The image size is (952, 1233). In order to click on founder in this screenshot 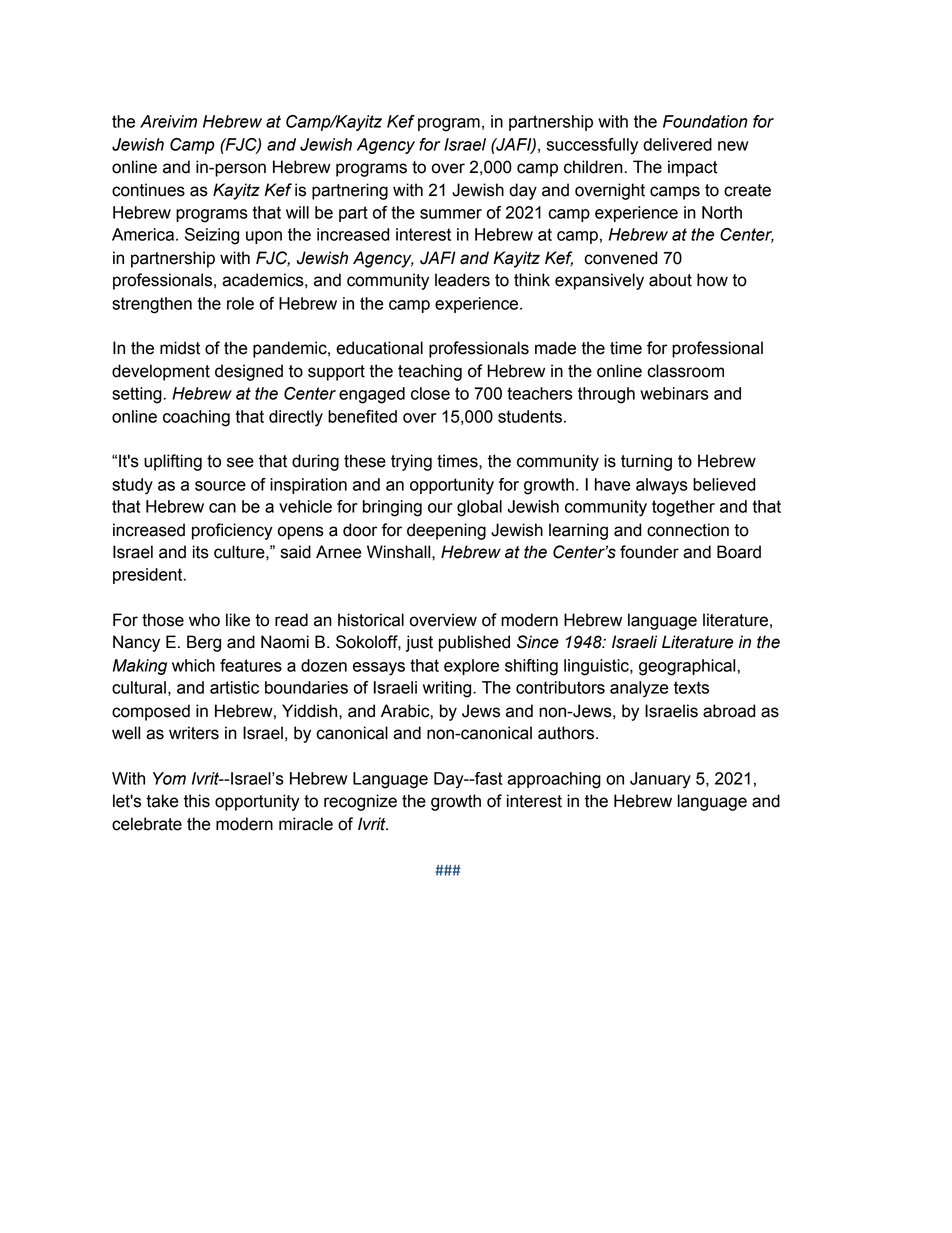, I will do `click(649, 552)`.
